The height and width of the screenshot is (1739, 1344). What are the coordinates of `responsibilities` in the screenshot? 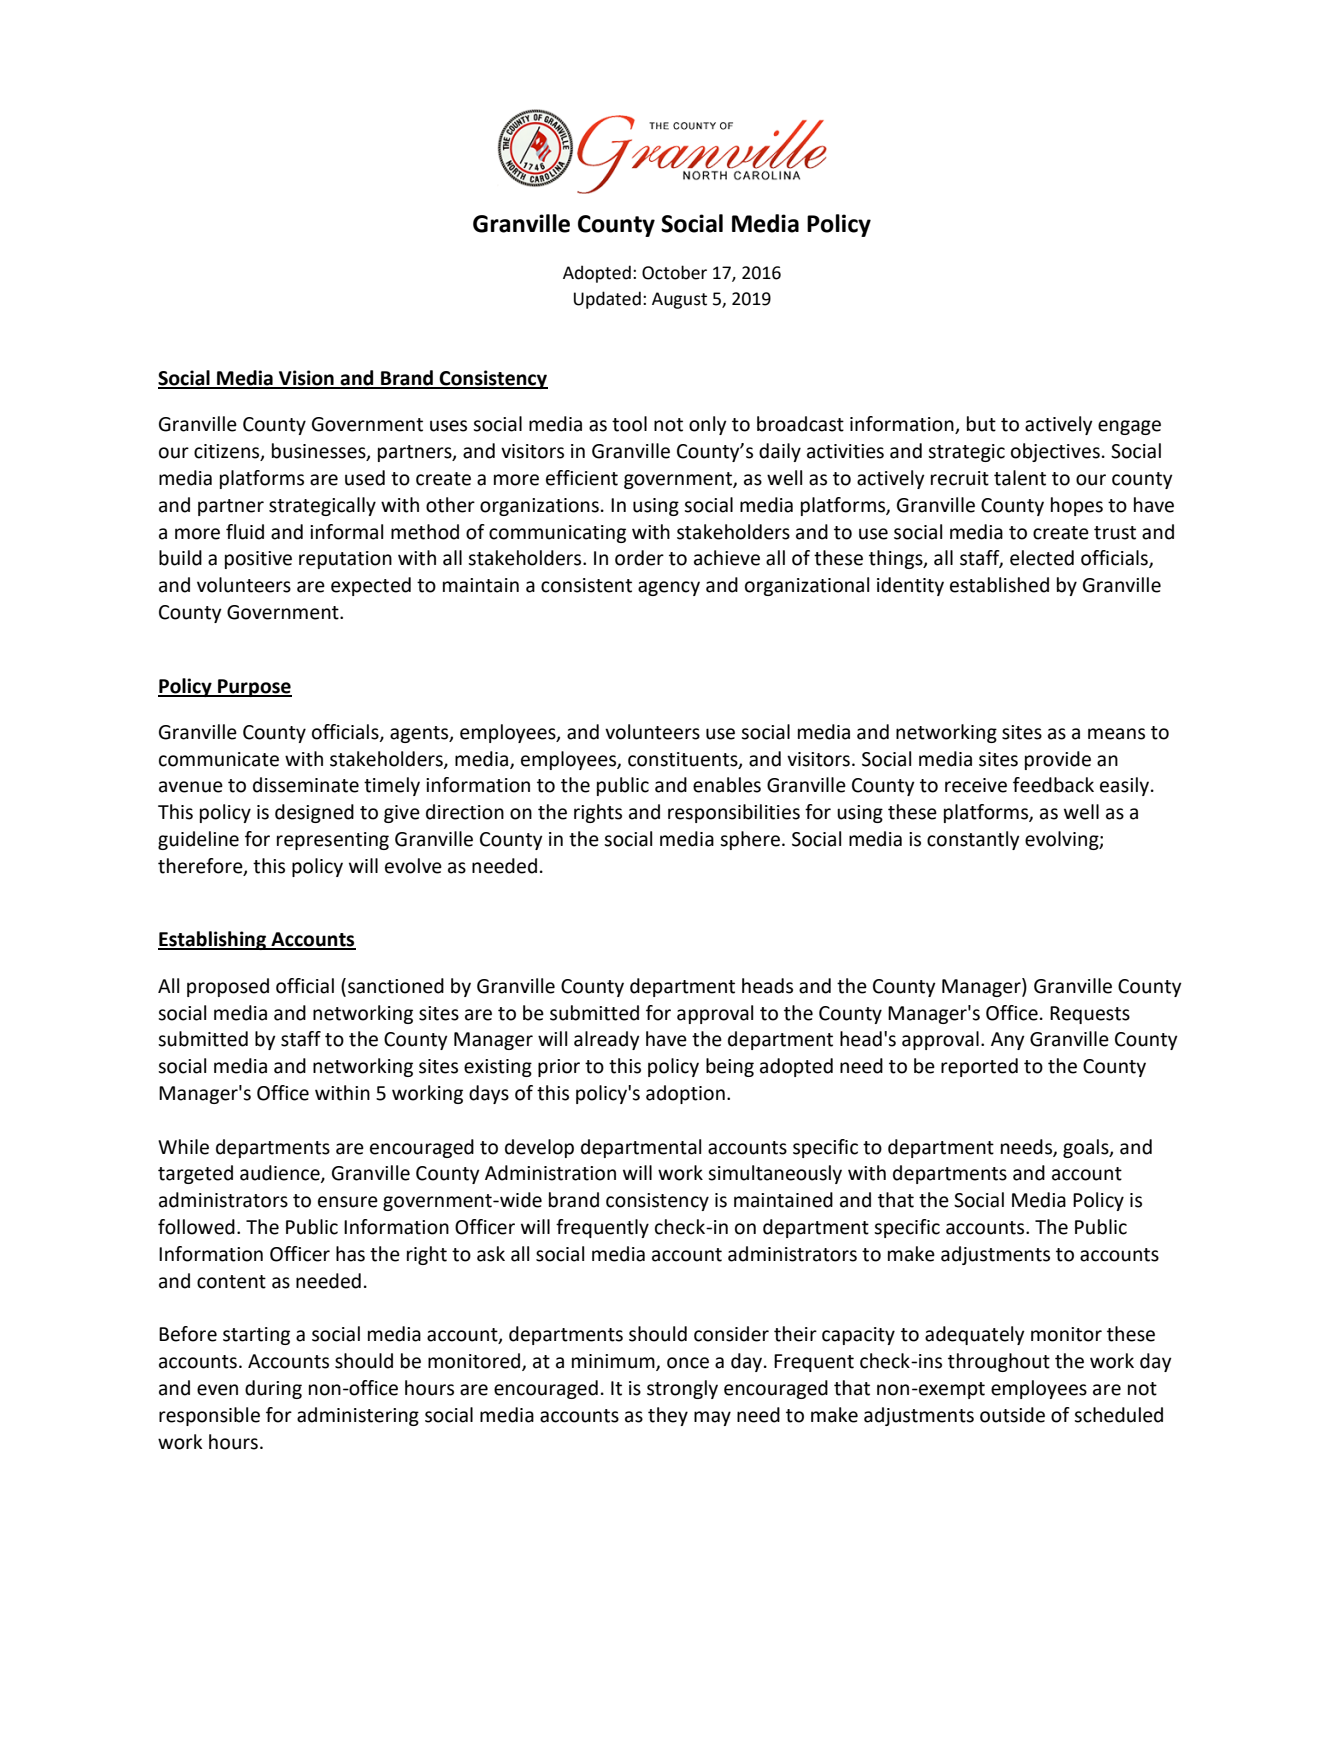 It's located at (734, 813).
